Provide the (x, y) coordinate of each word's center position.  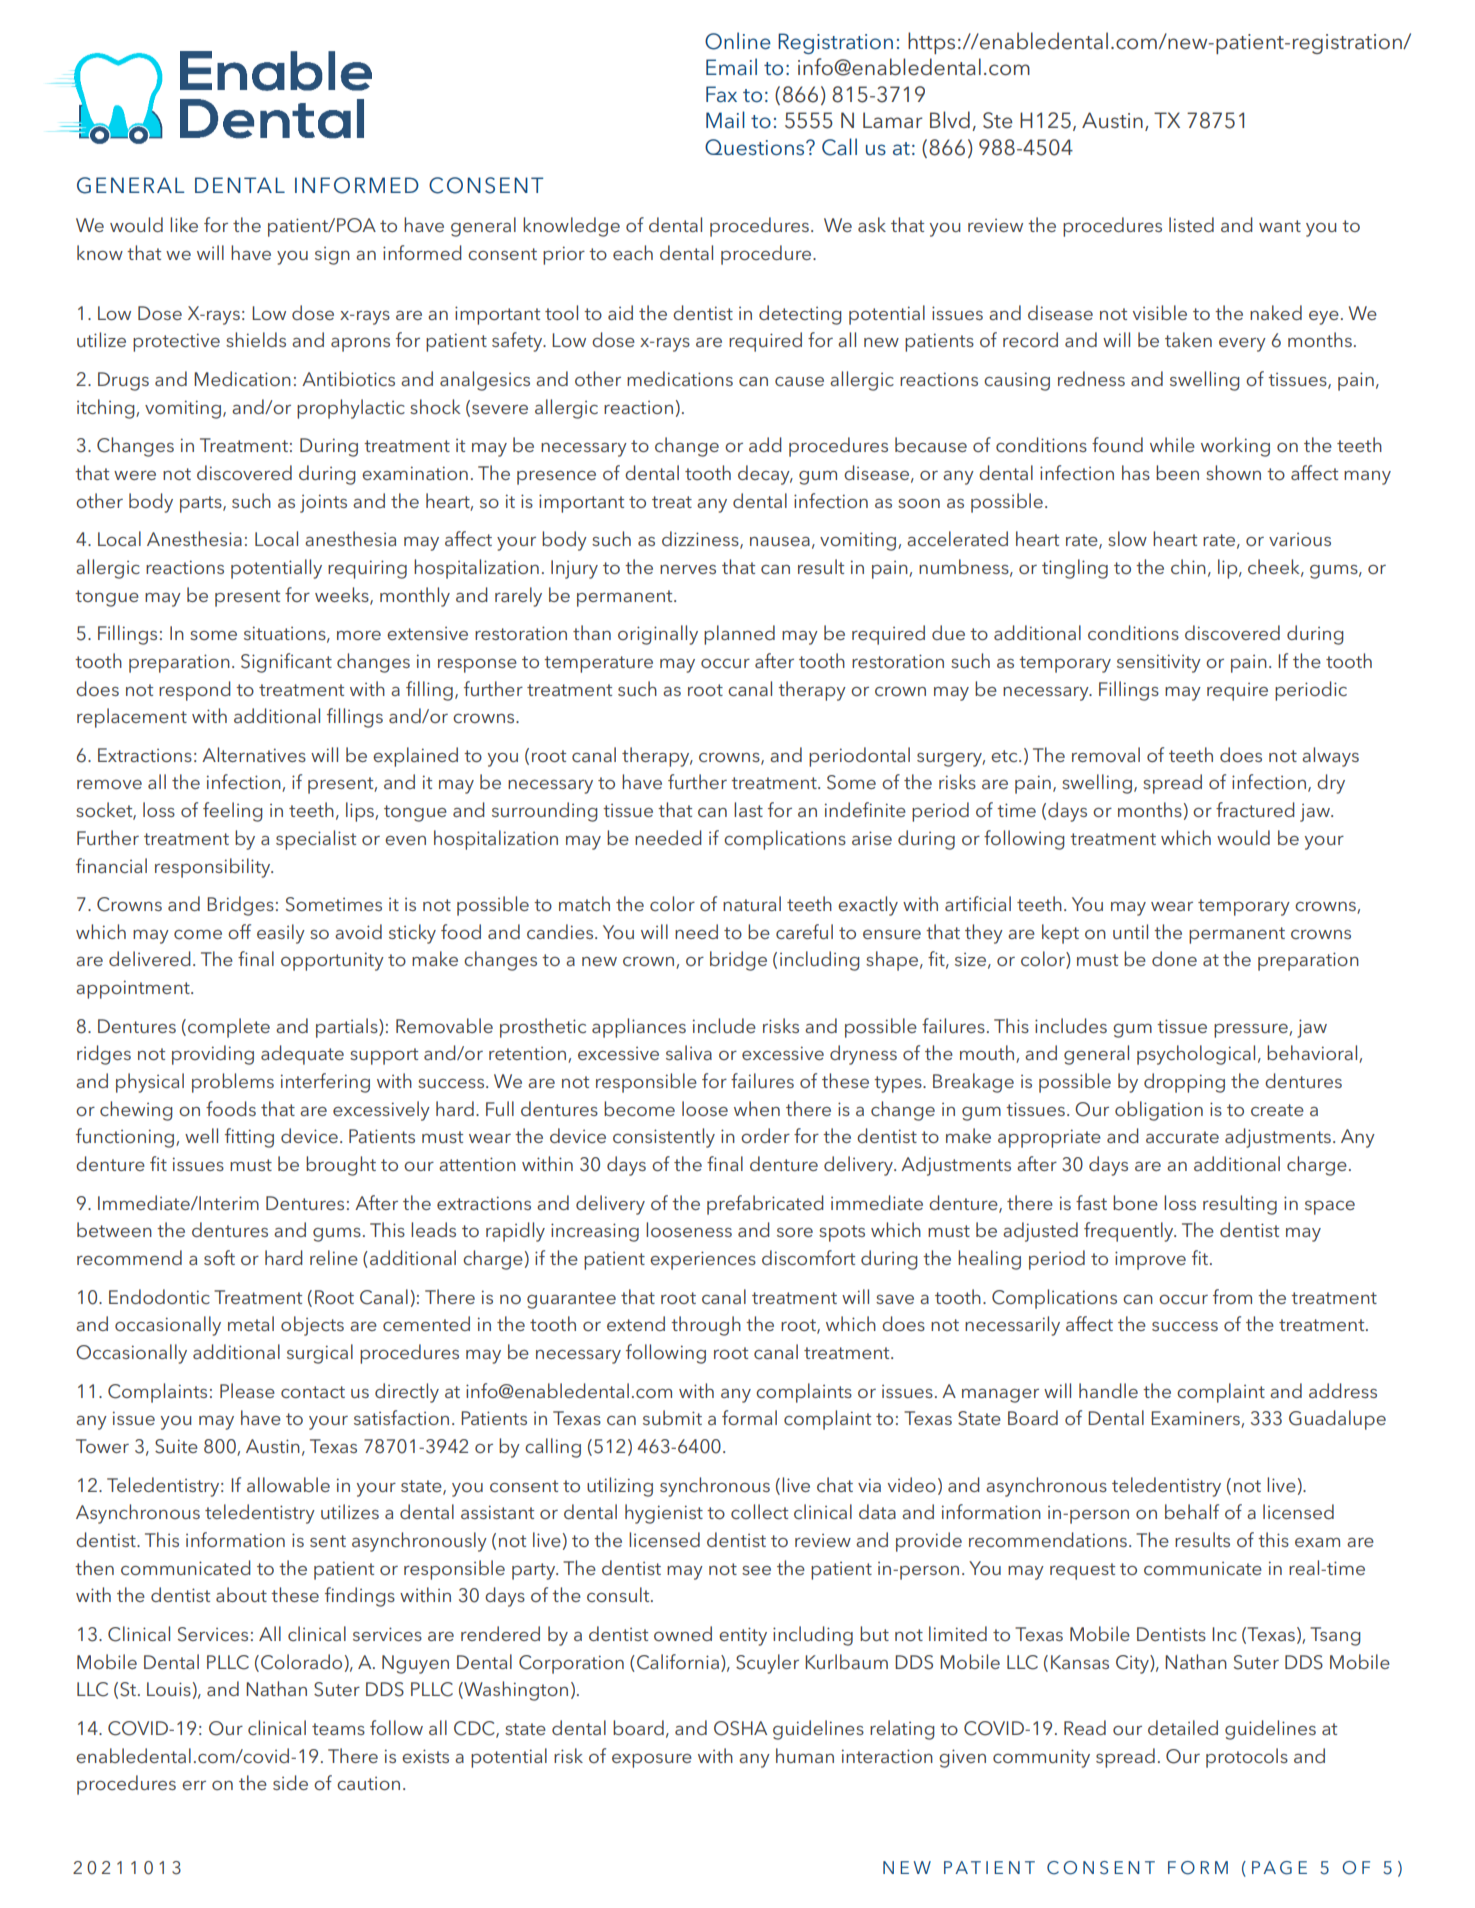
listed (1191, 224)
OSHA (740, 1728)
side (290, 1782)
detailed (1183, 1727)
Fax (721, 94)
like (184, 224)
